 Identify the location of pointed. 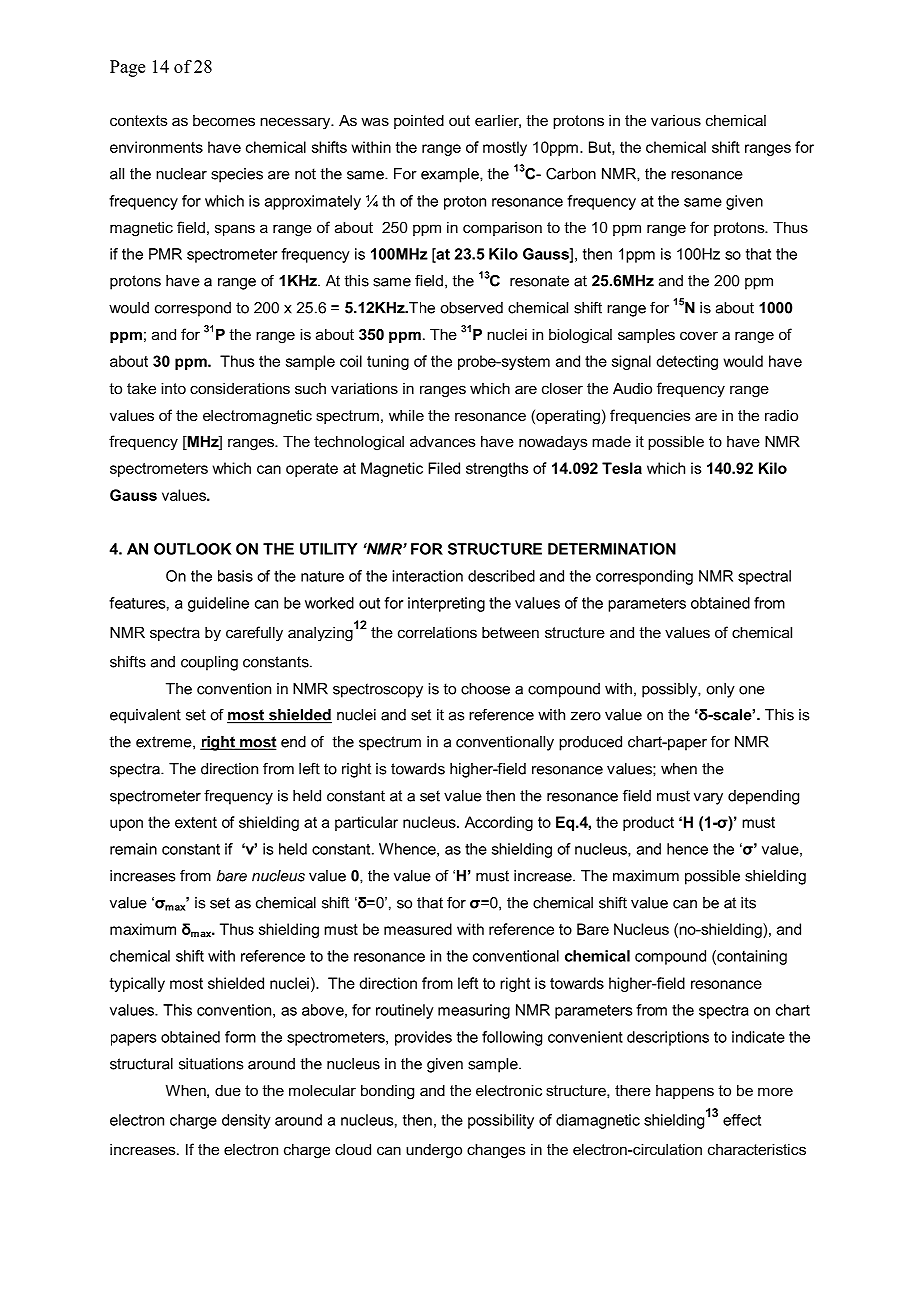
(419, 121).
